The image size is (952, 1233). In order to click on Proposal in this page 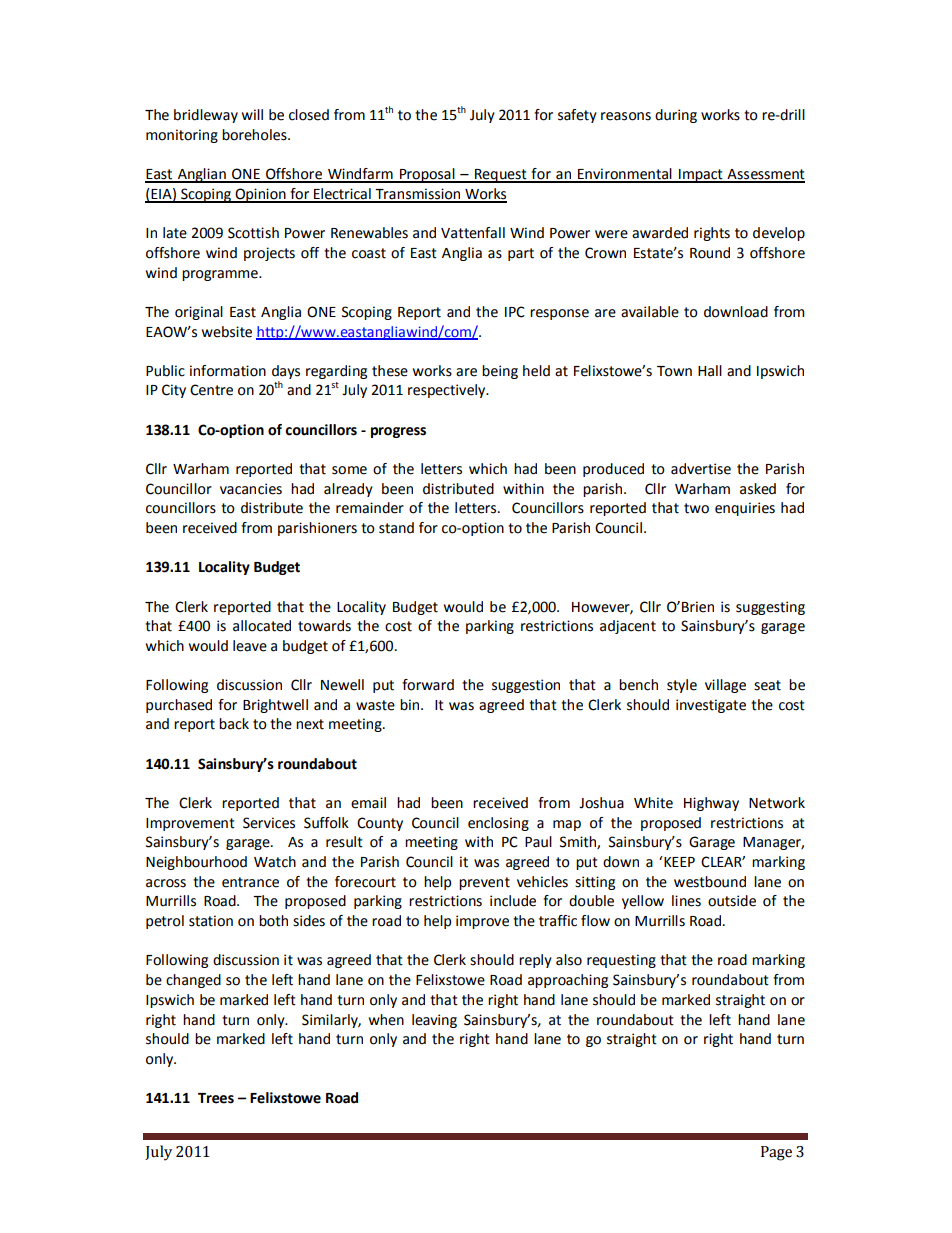, I will do `click(427, 175)`.
